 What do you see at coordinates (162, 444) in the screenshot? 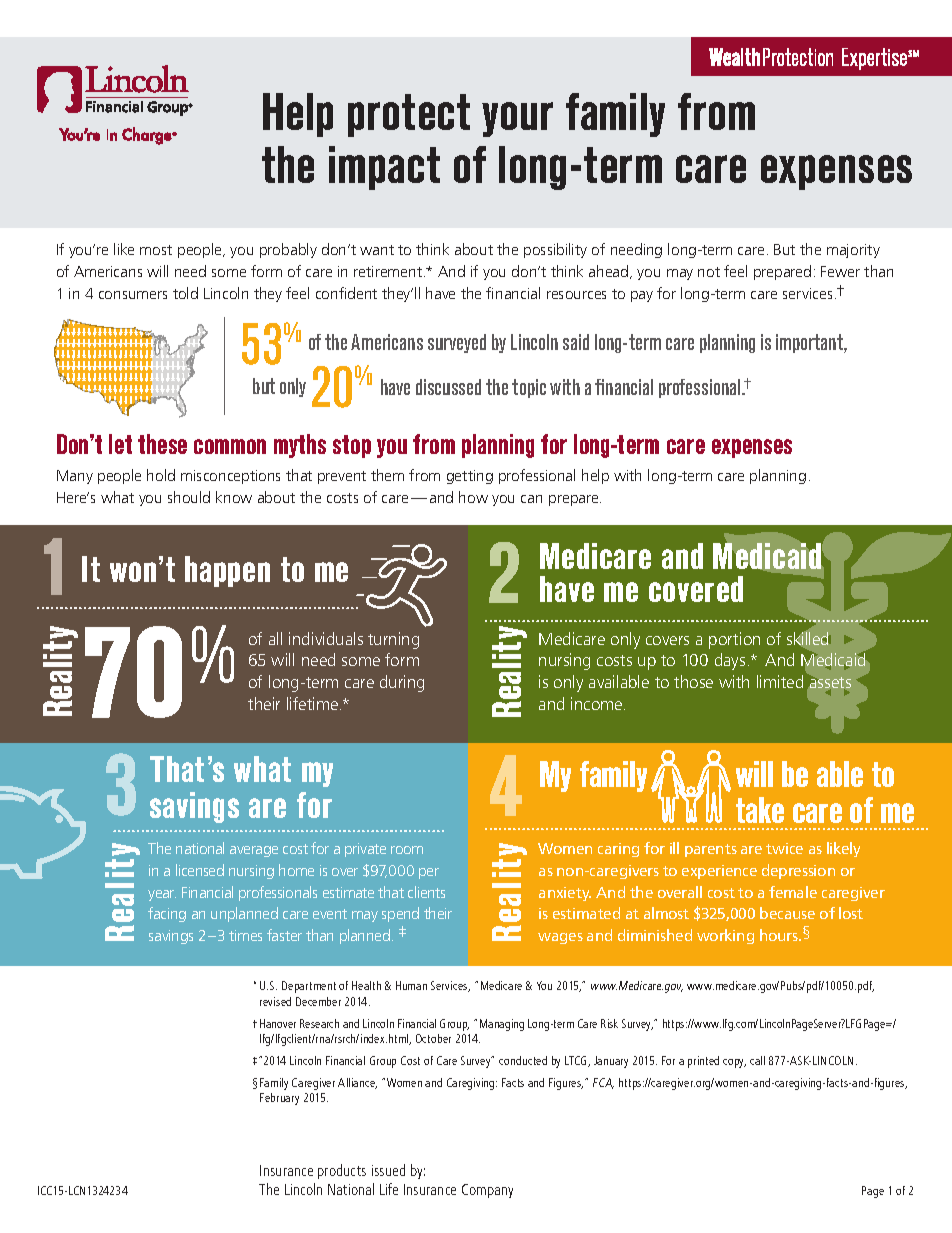
I see `these` at bounding box center [162, 444].
